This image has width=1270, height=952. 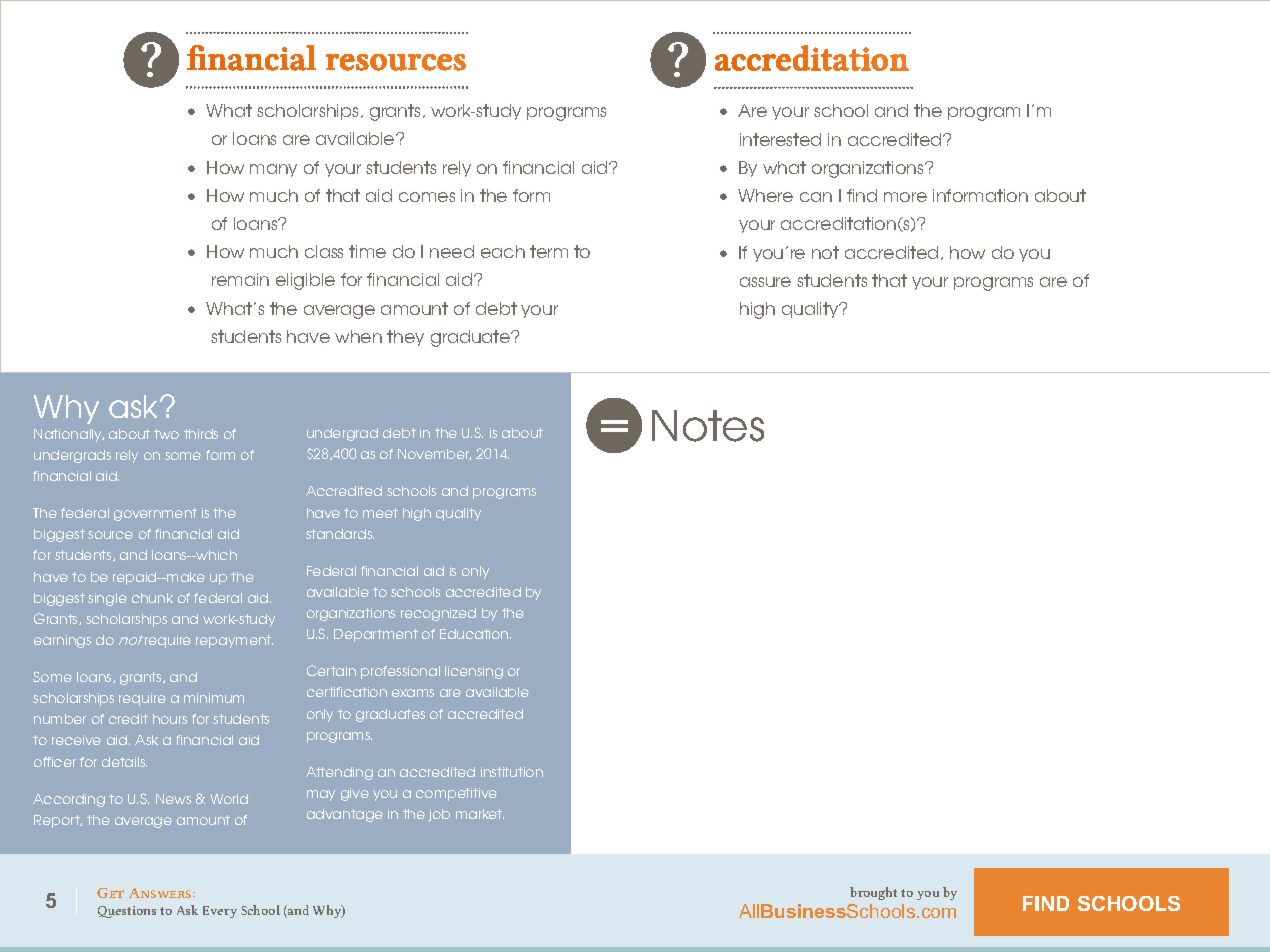 I want to click on Answers, so click(x=161, y=893).
